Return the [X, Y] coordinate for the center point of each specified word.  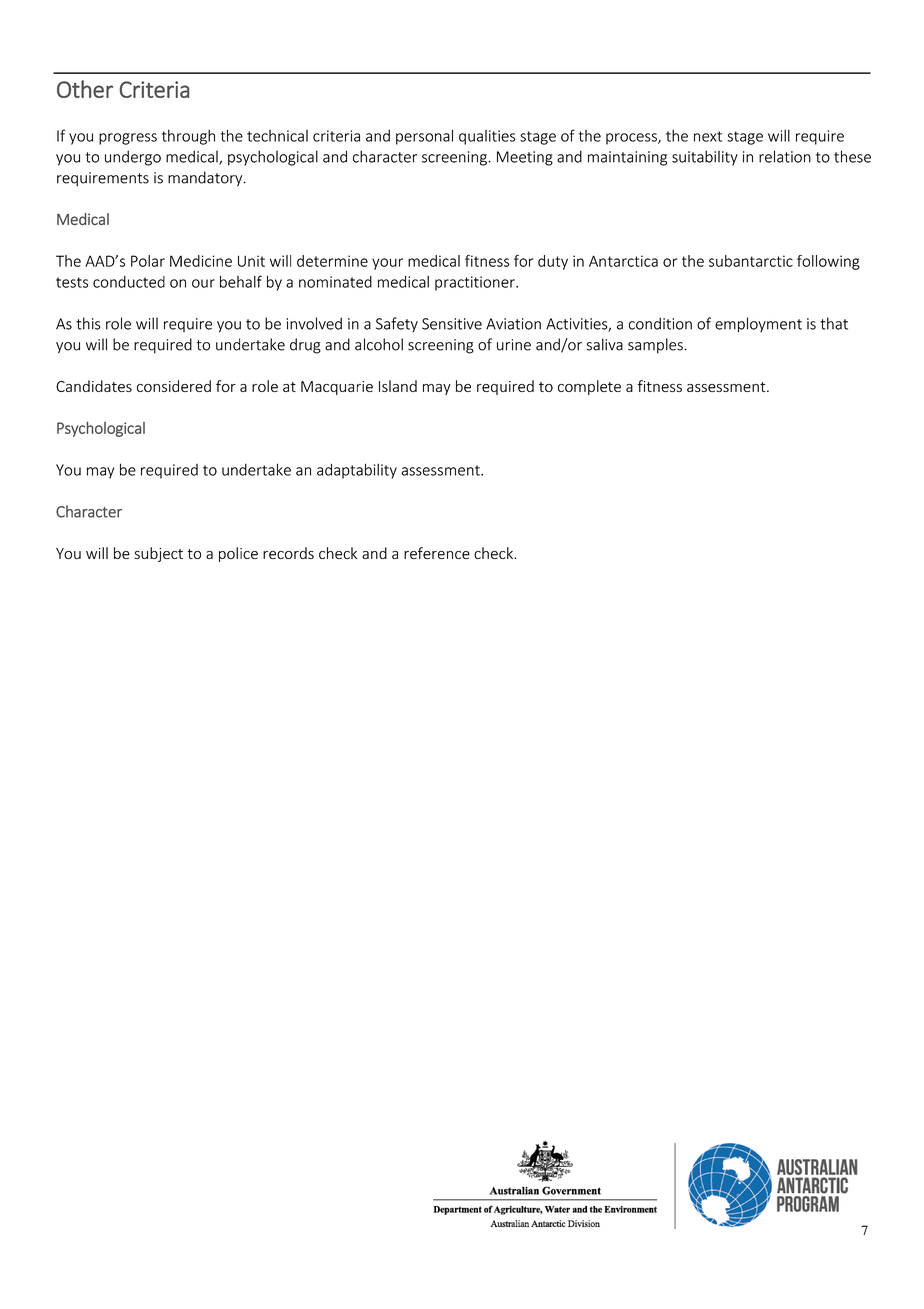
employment [758, 325]
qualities [487, 137]
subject [158, 554]
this [88, 323]
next [708, 136]
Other [85, 89]
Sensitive [452, 324]
